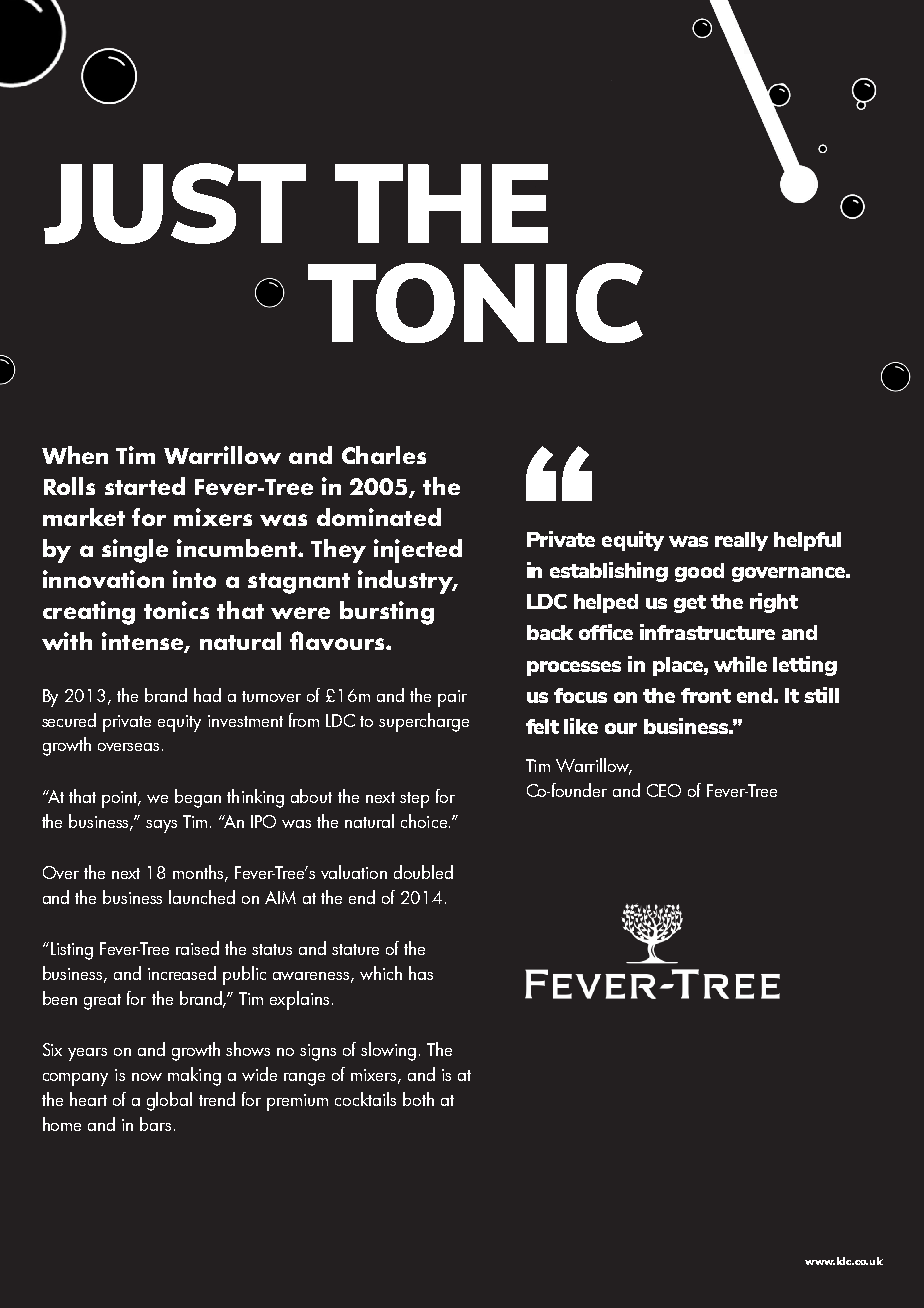 The height and width of the image is (1308, 924). What do you see at coordinates (423, 872) in the image?
I see `doubled` at bounding box center [423, 872].
